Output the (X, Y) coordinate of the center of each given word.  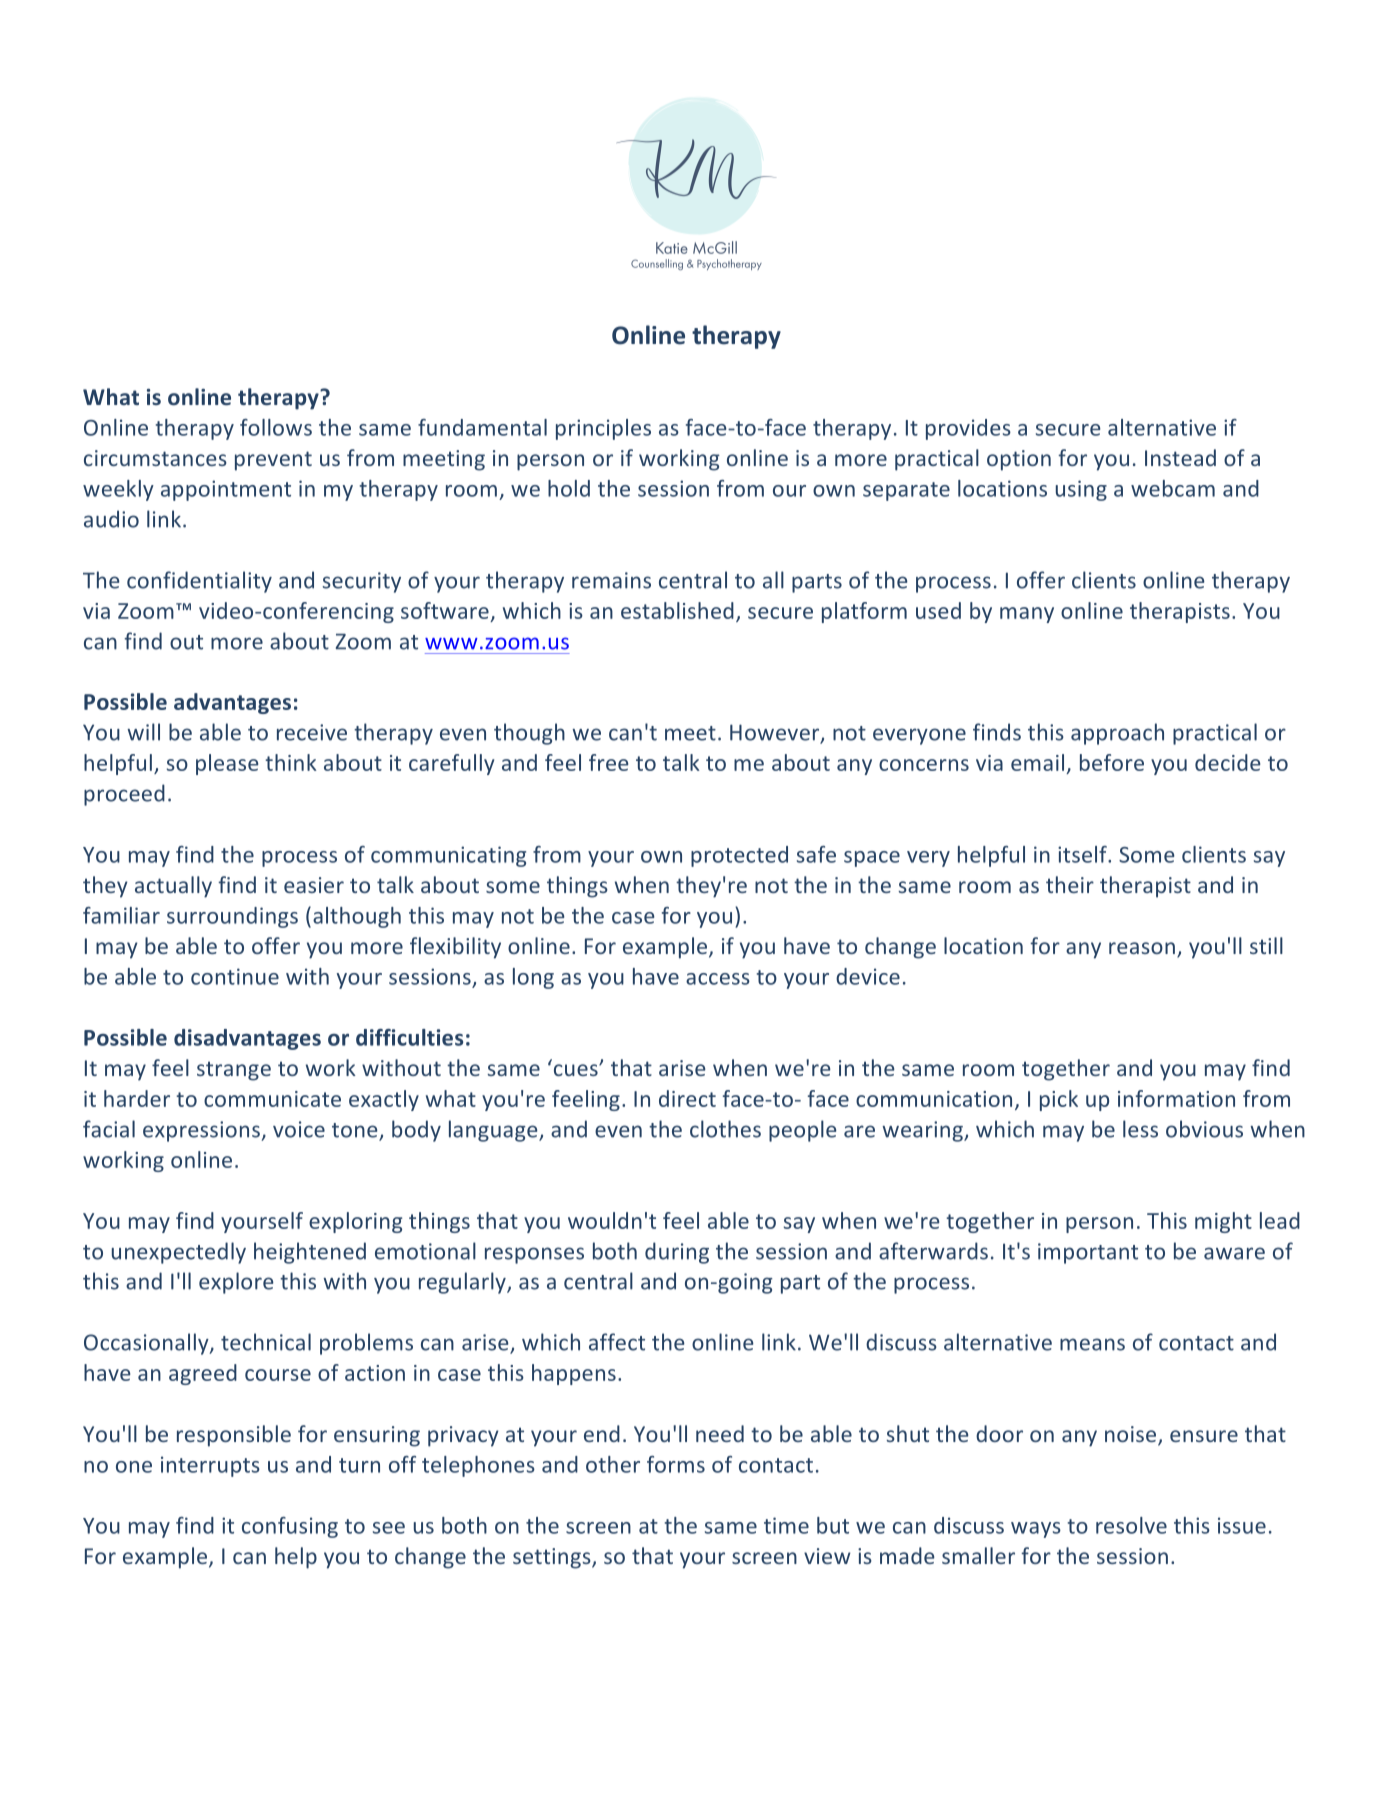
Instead (1180, 457)
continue (235, 976)
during (677, 1253)
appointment (226, 490)
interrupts (210, 1466)
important (1088, 1253)
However (776, 733)
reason (1142, 948)
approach (1117, 734)
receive (312, 732)
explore (236, 1283)
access (718, 979)
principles (603, 429)
